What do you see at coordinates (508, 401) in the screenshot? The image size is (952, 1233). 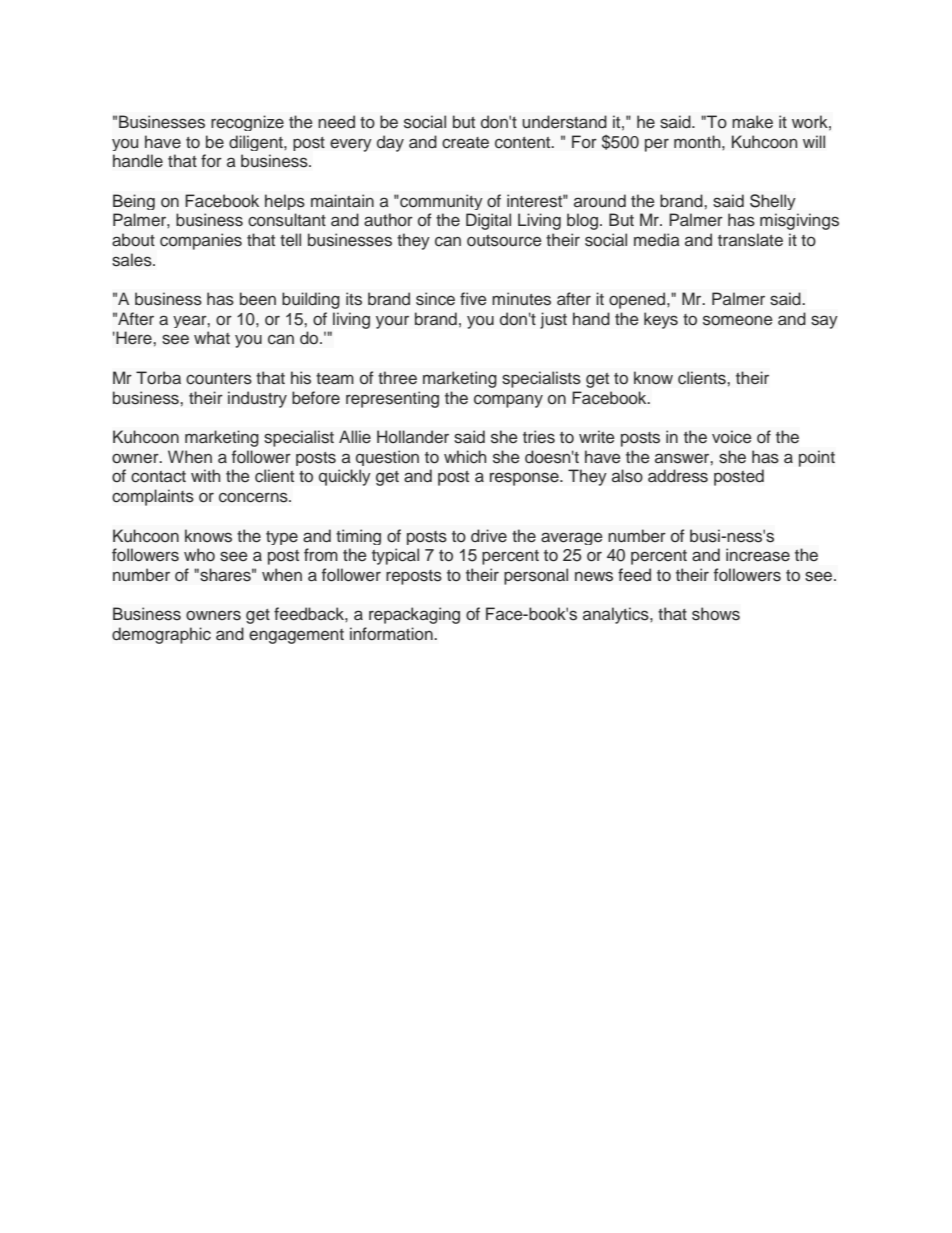 I see `company` at bounding box center [508, 401].
